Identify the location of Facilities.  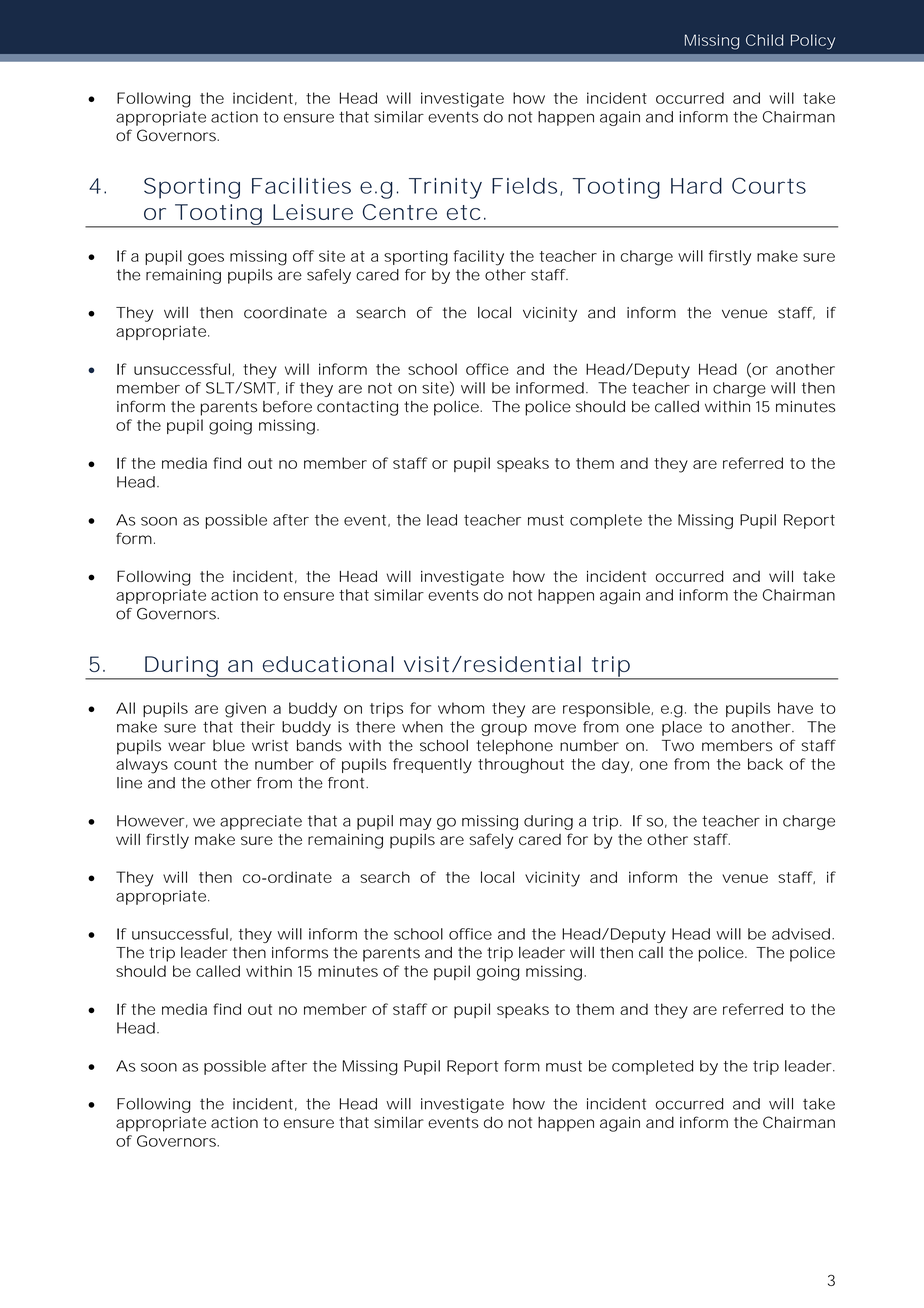
(301, 185).
